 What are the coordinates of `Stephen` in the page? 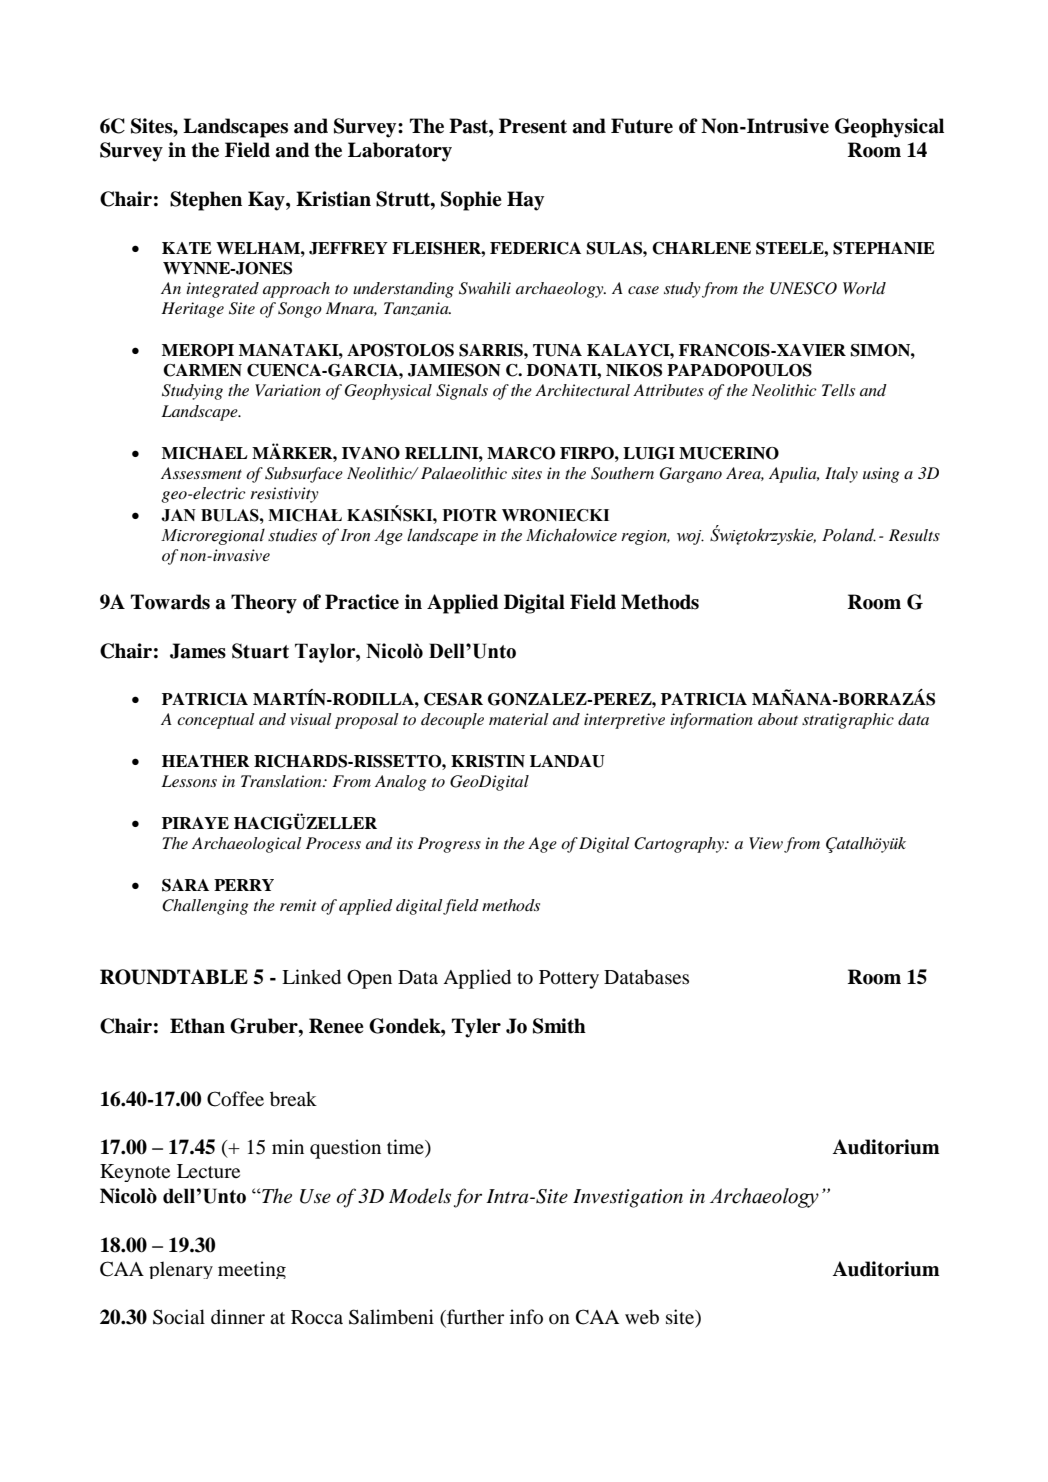 It's located at (206, 201).
